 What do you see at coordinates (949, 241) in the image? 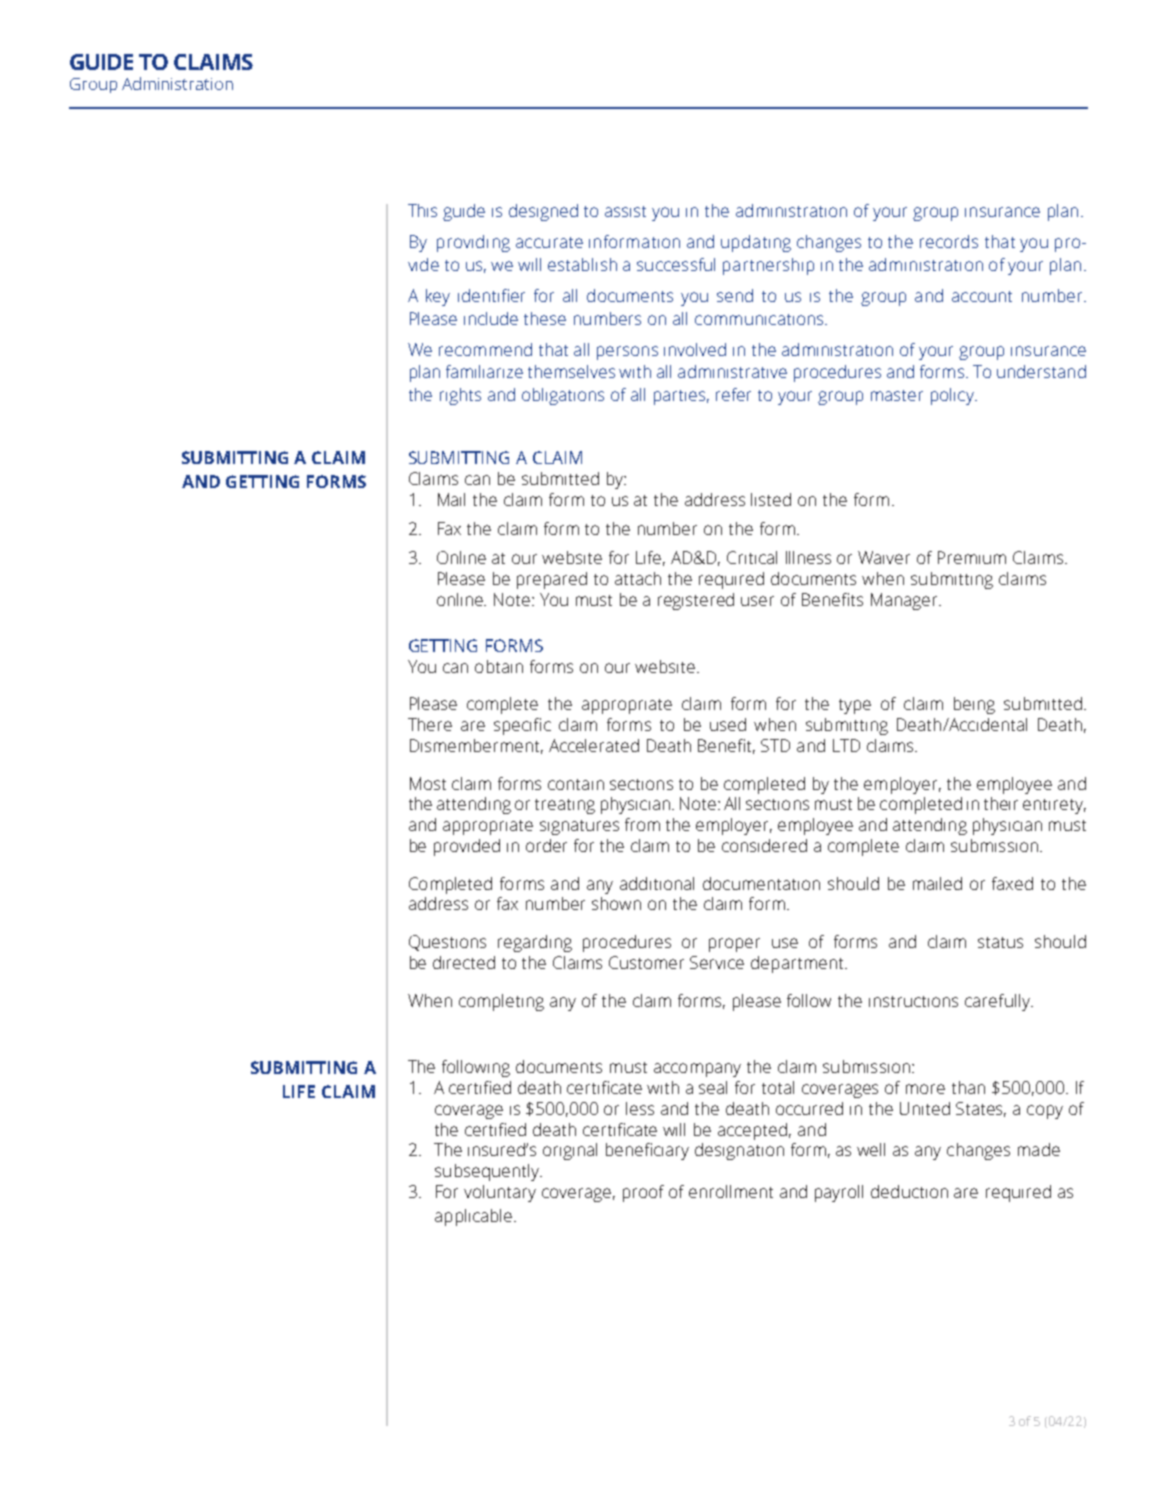
I see `records` at bounding box center [949, 241].
